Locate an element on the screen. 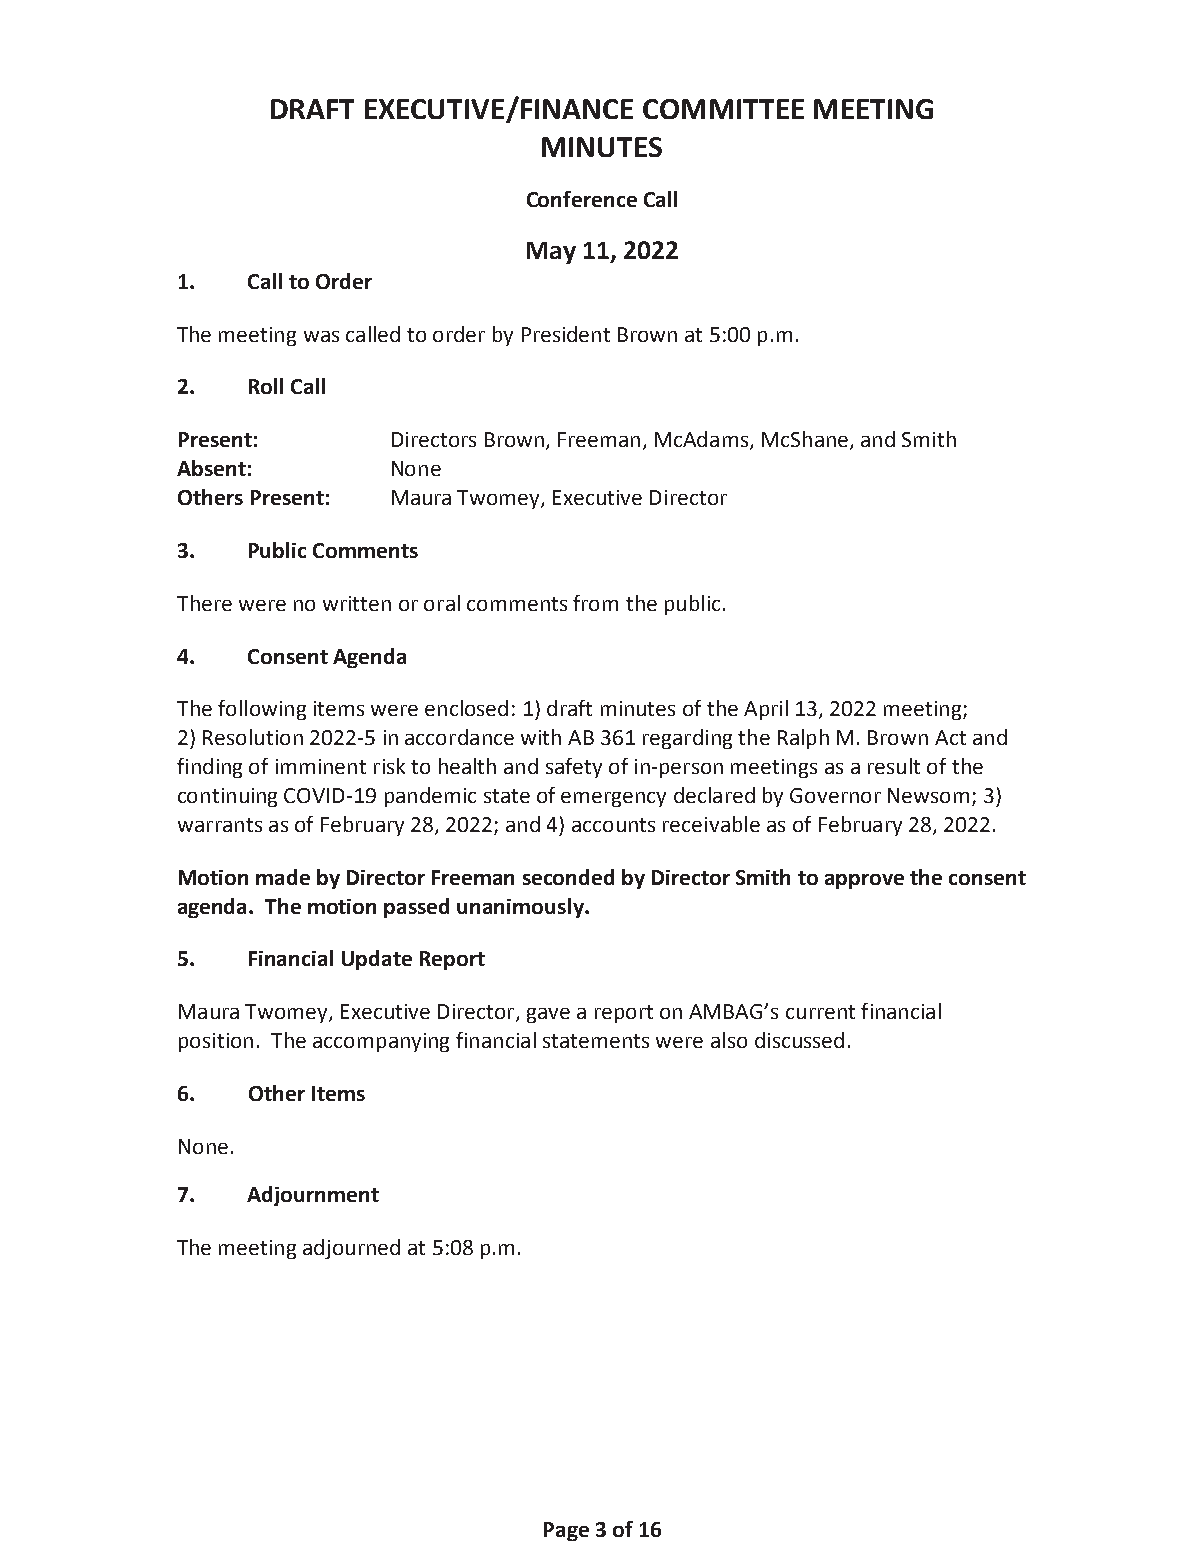  COMMITTEE is located at coordinates (723, 109).
